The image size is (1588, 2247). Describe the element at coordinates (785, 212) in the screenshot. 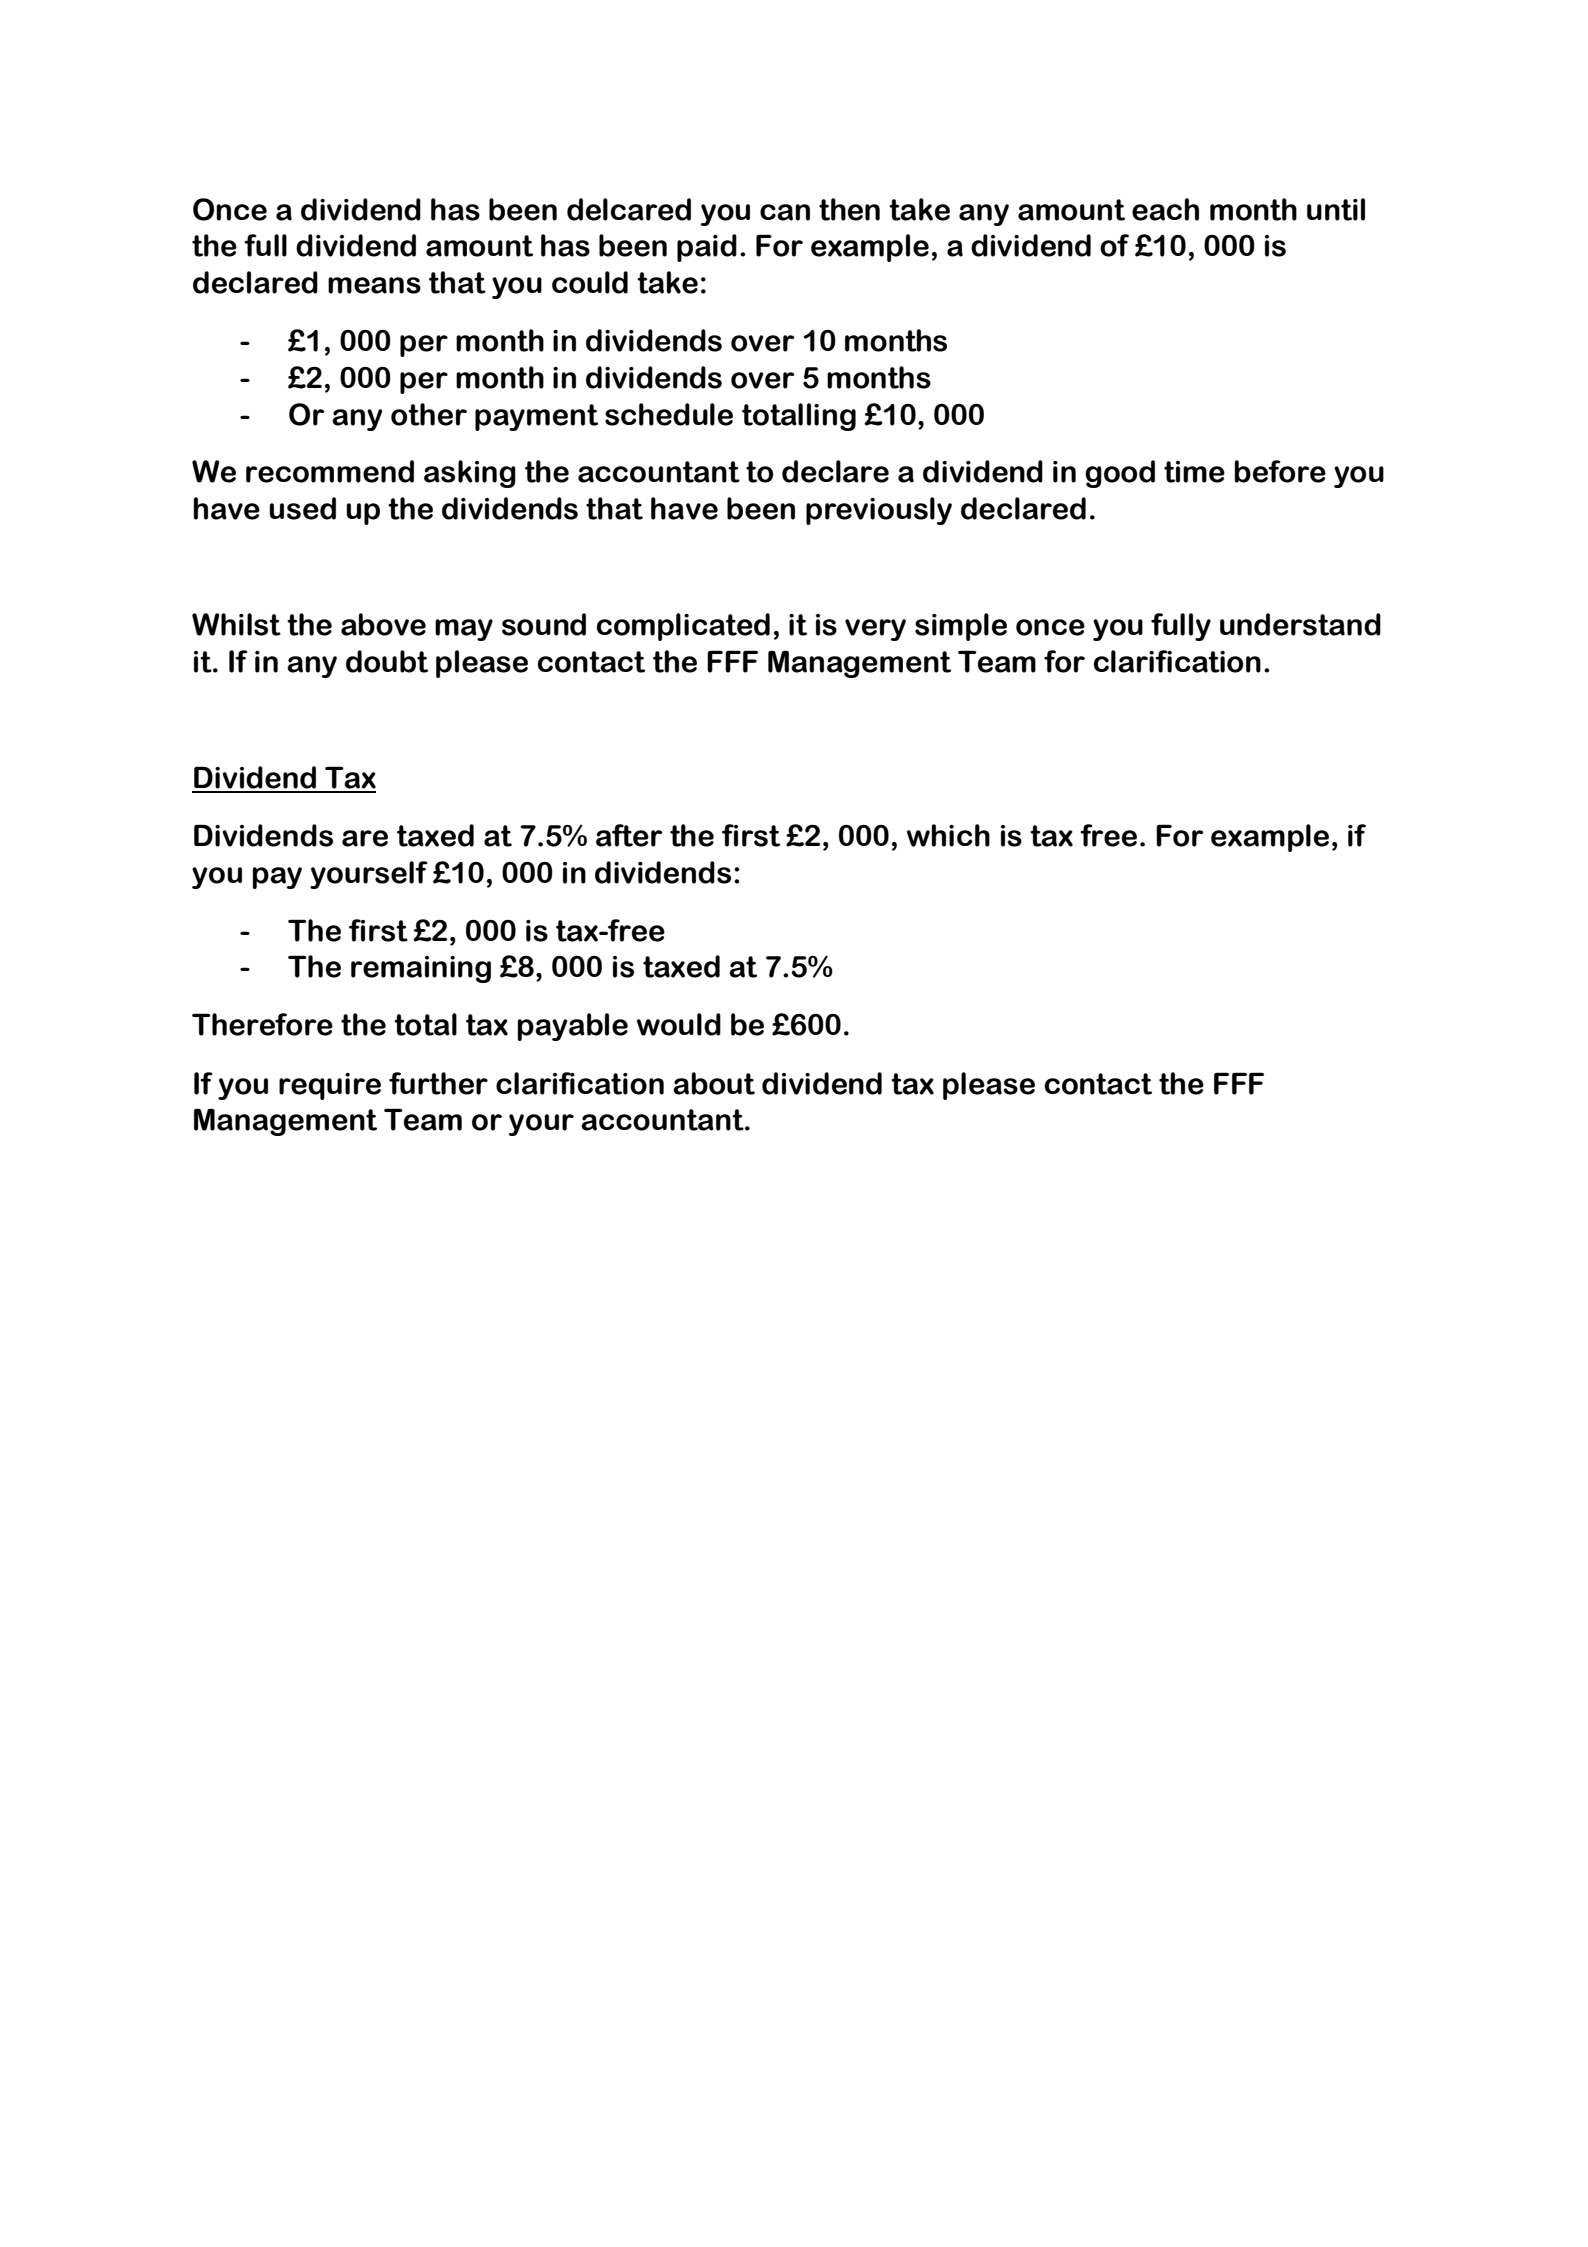

I see `can` at that location.
